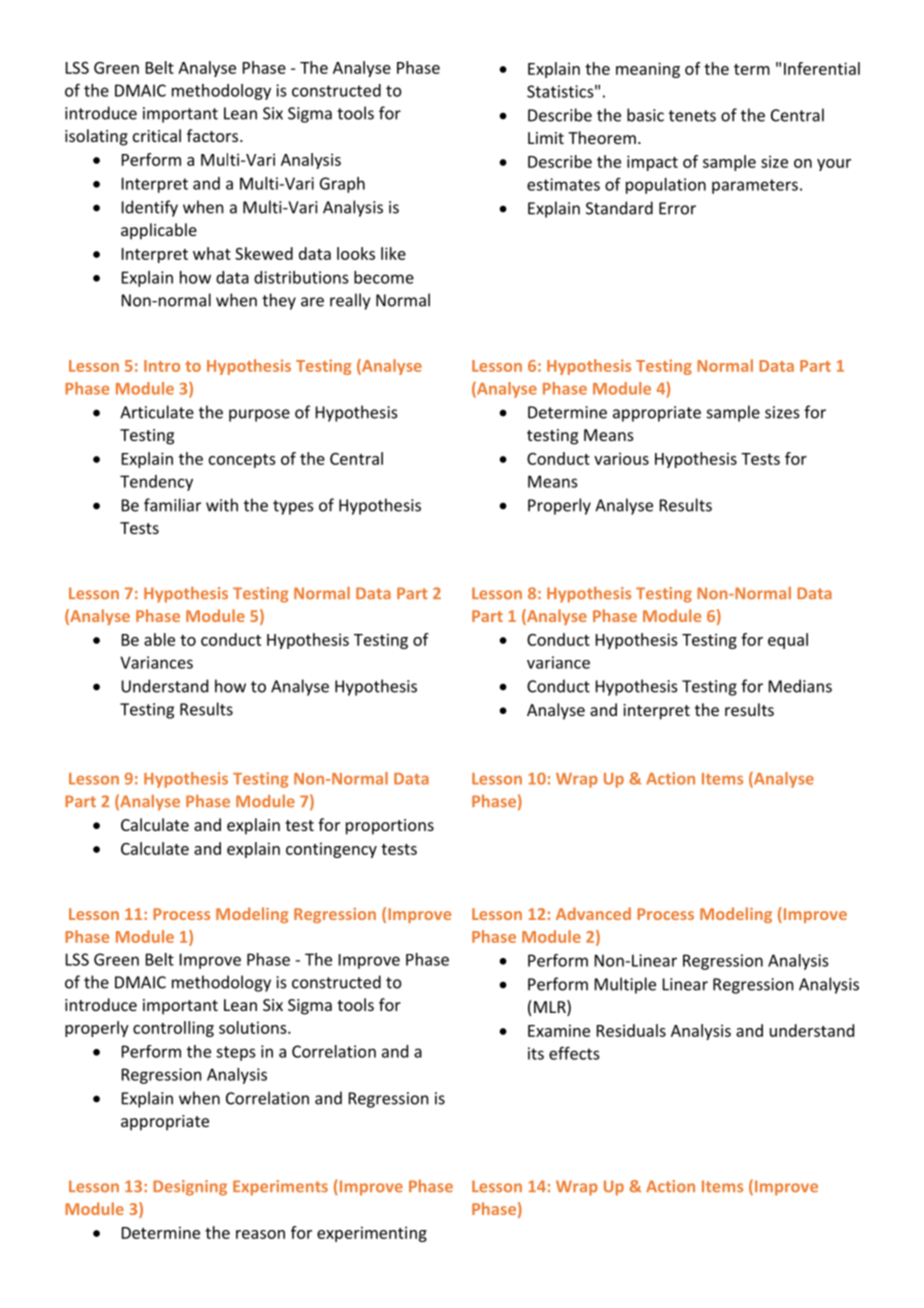 The width and height of the image is (924, 1308). Describe the element at coordinates (157, 135) in the image. I see `critical` at that location.
